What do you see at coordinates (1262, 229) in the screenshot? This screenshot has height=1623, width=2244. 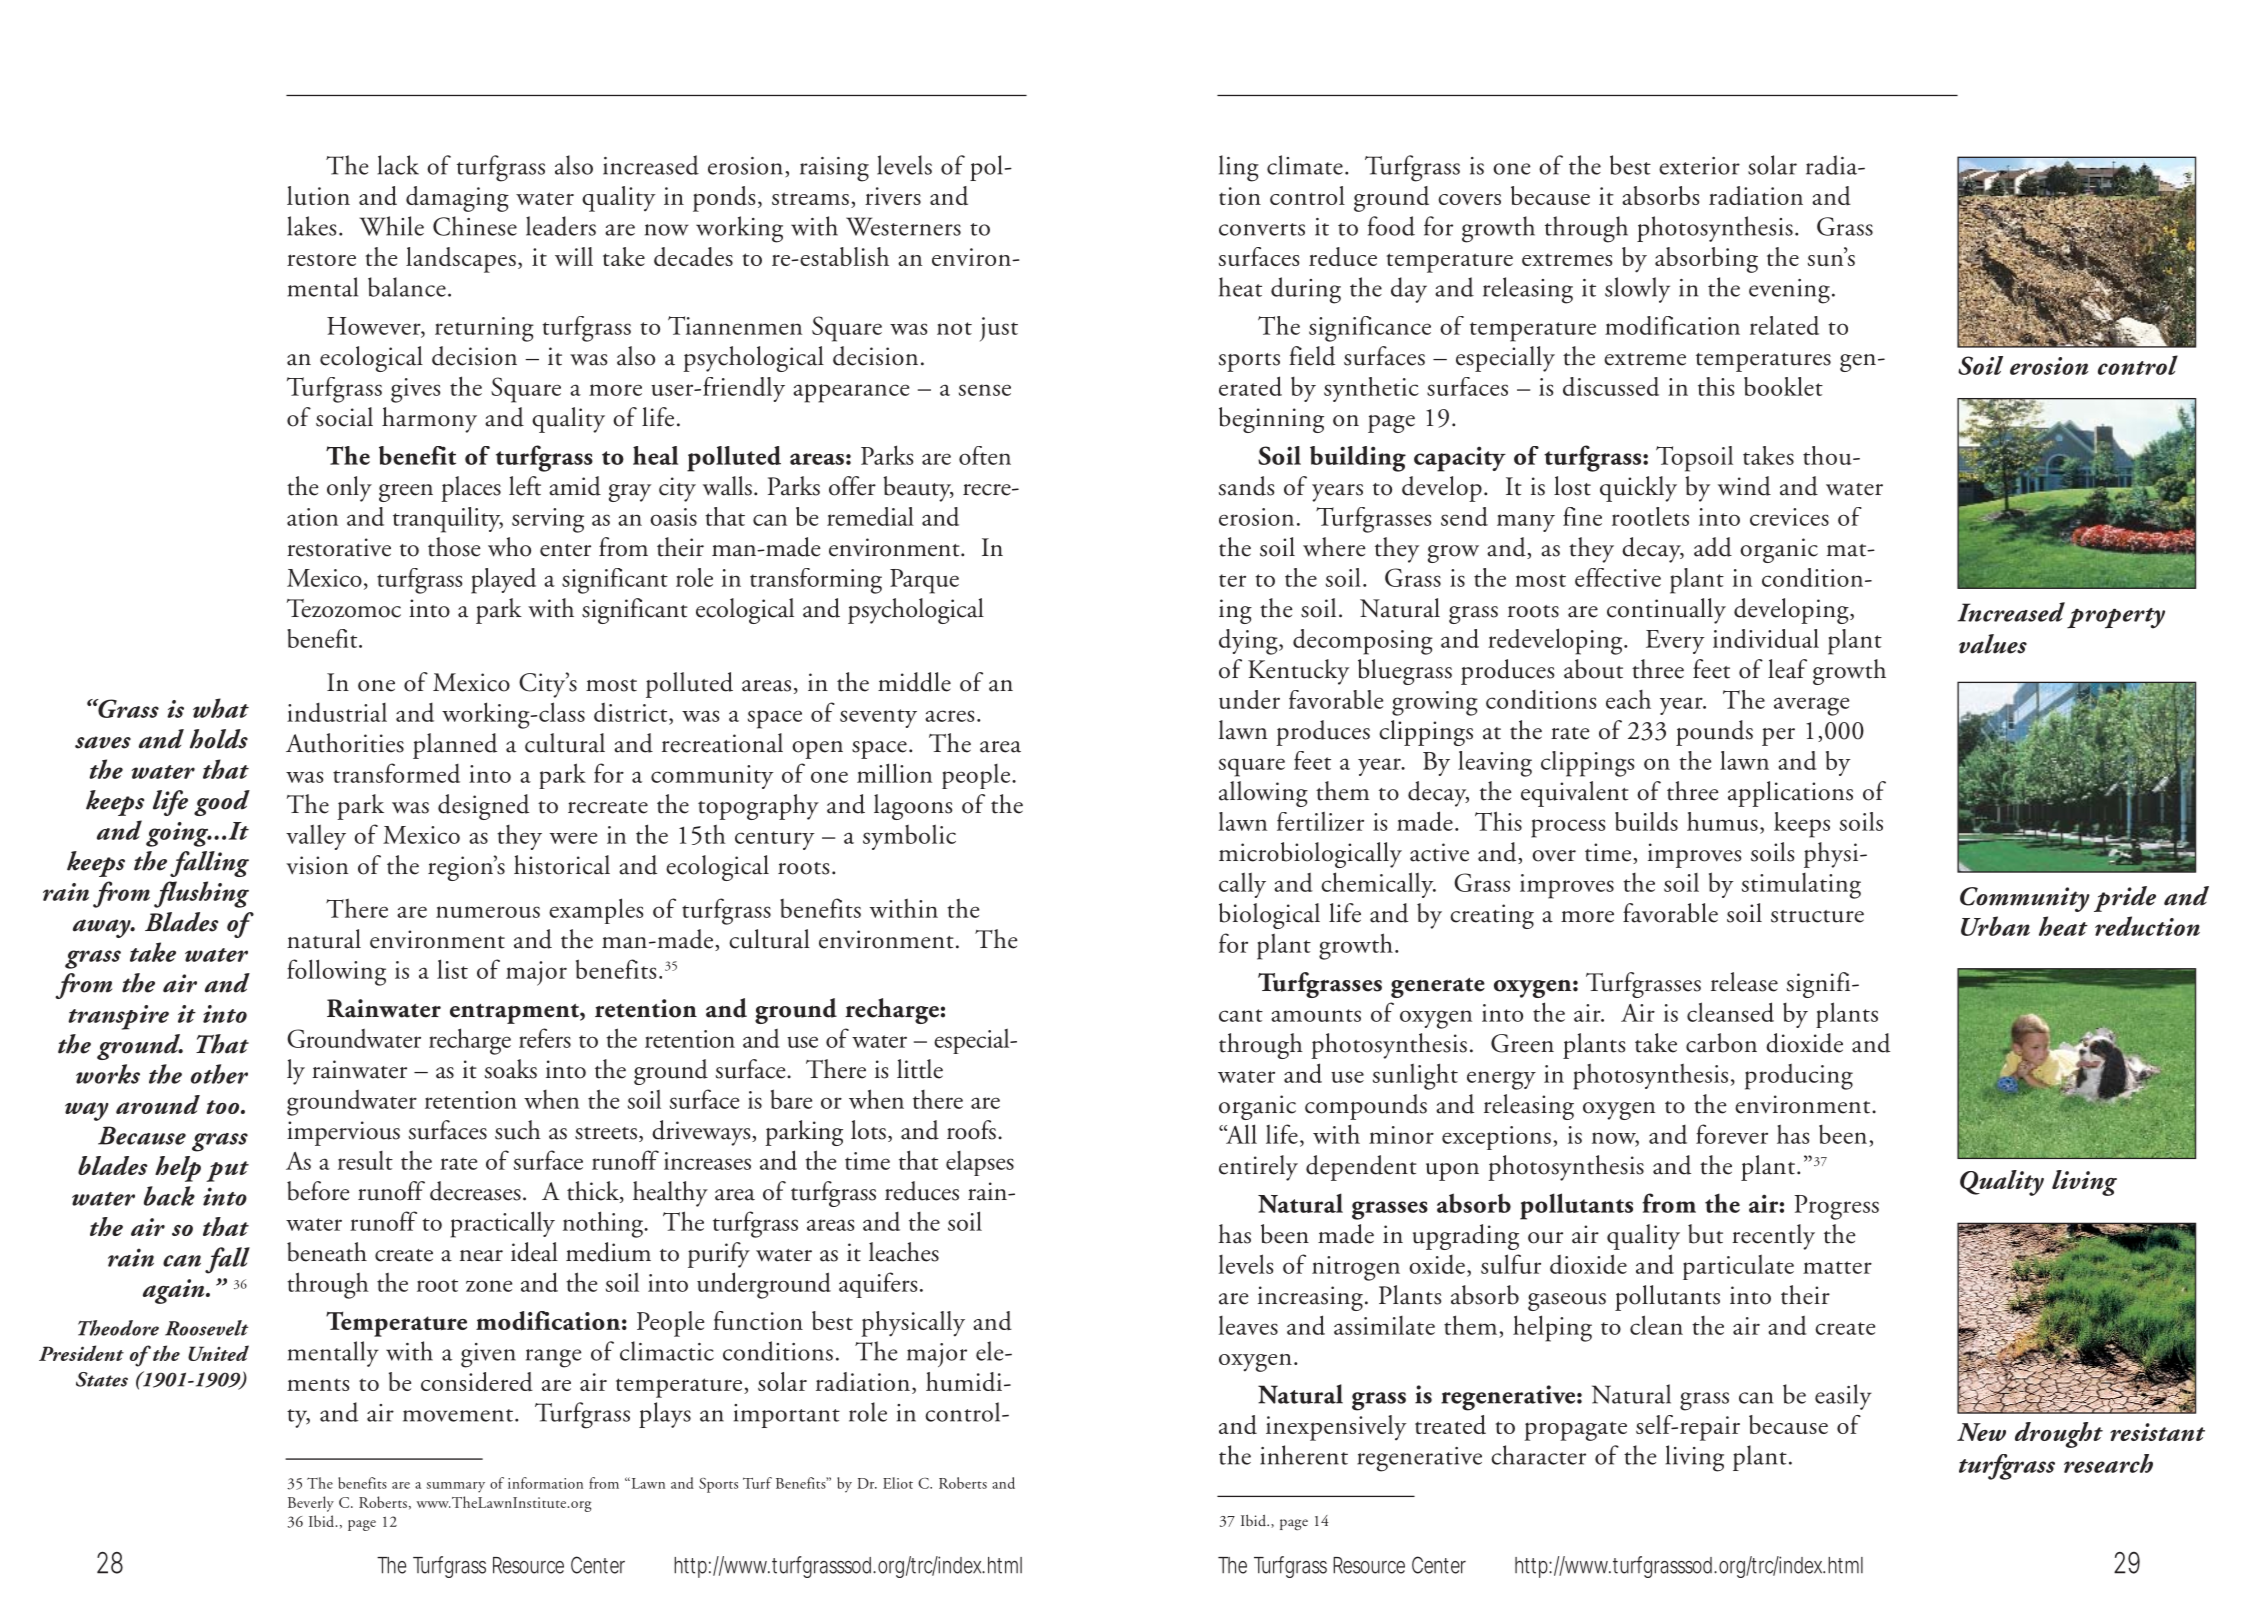 I see `converts` at bounding box center [1262, 229].
